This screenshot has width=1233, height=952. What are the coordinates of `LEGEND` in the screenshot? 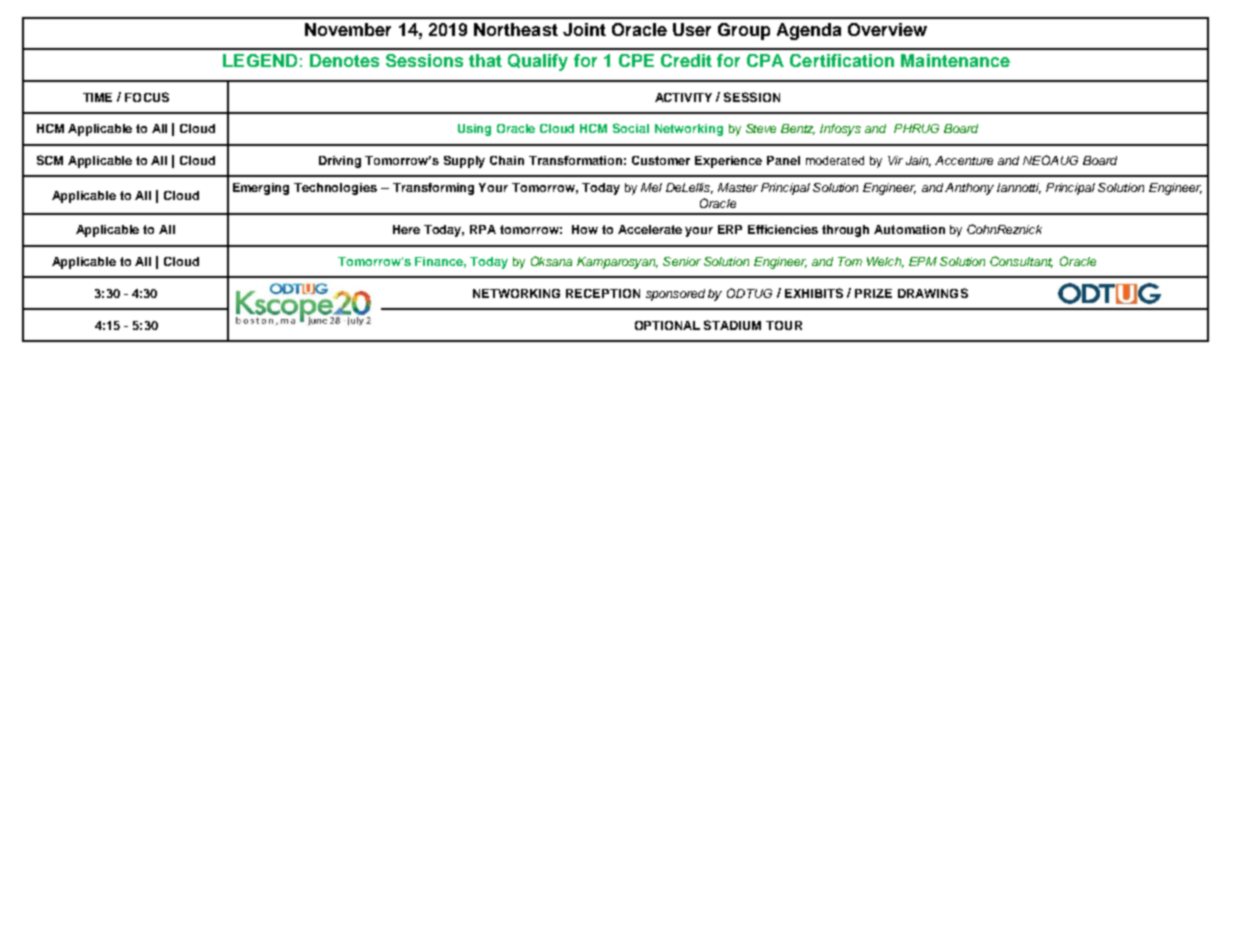 It's located at (260, 60).
